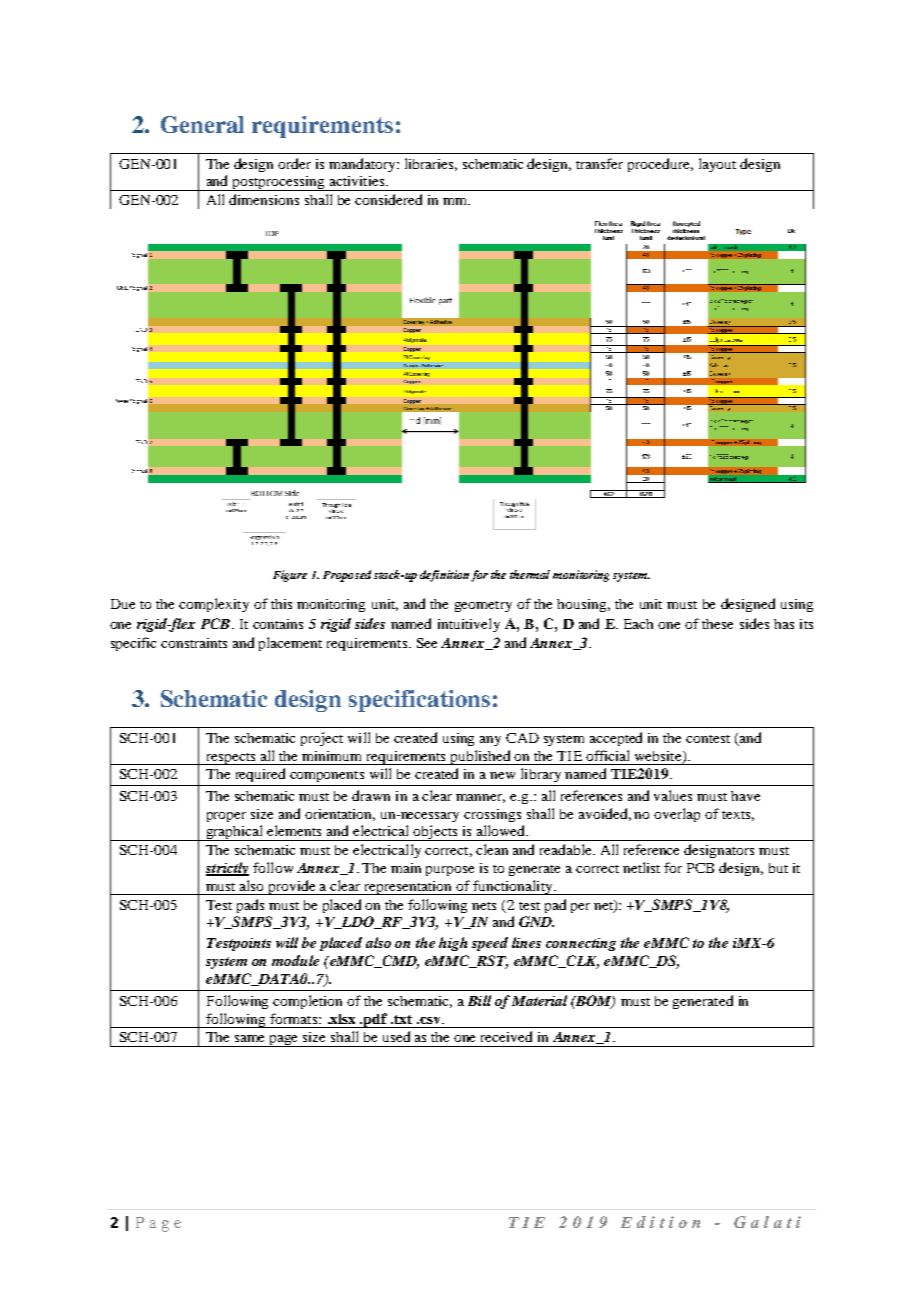 The height and width of the document is (1308, 924). I want to click on have, so click(745, 796).
